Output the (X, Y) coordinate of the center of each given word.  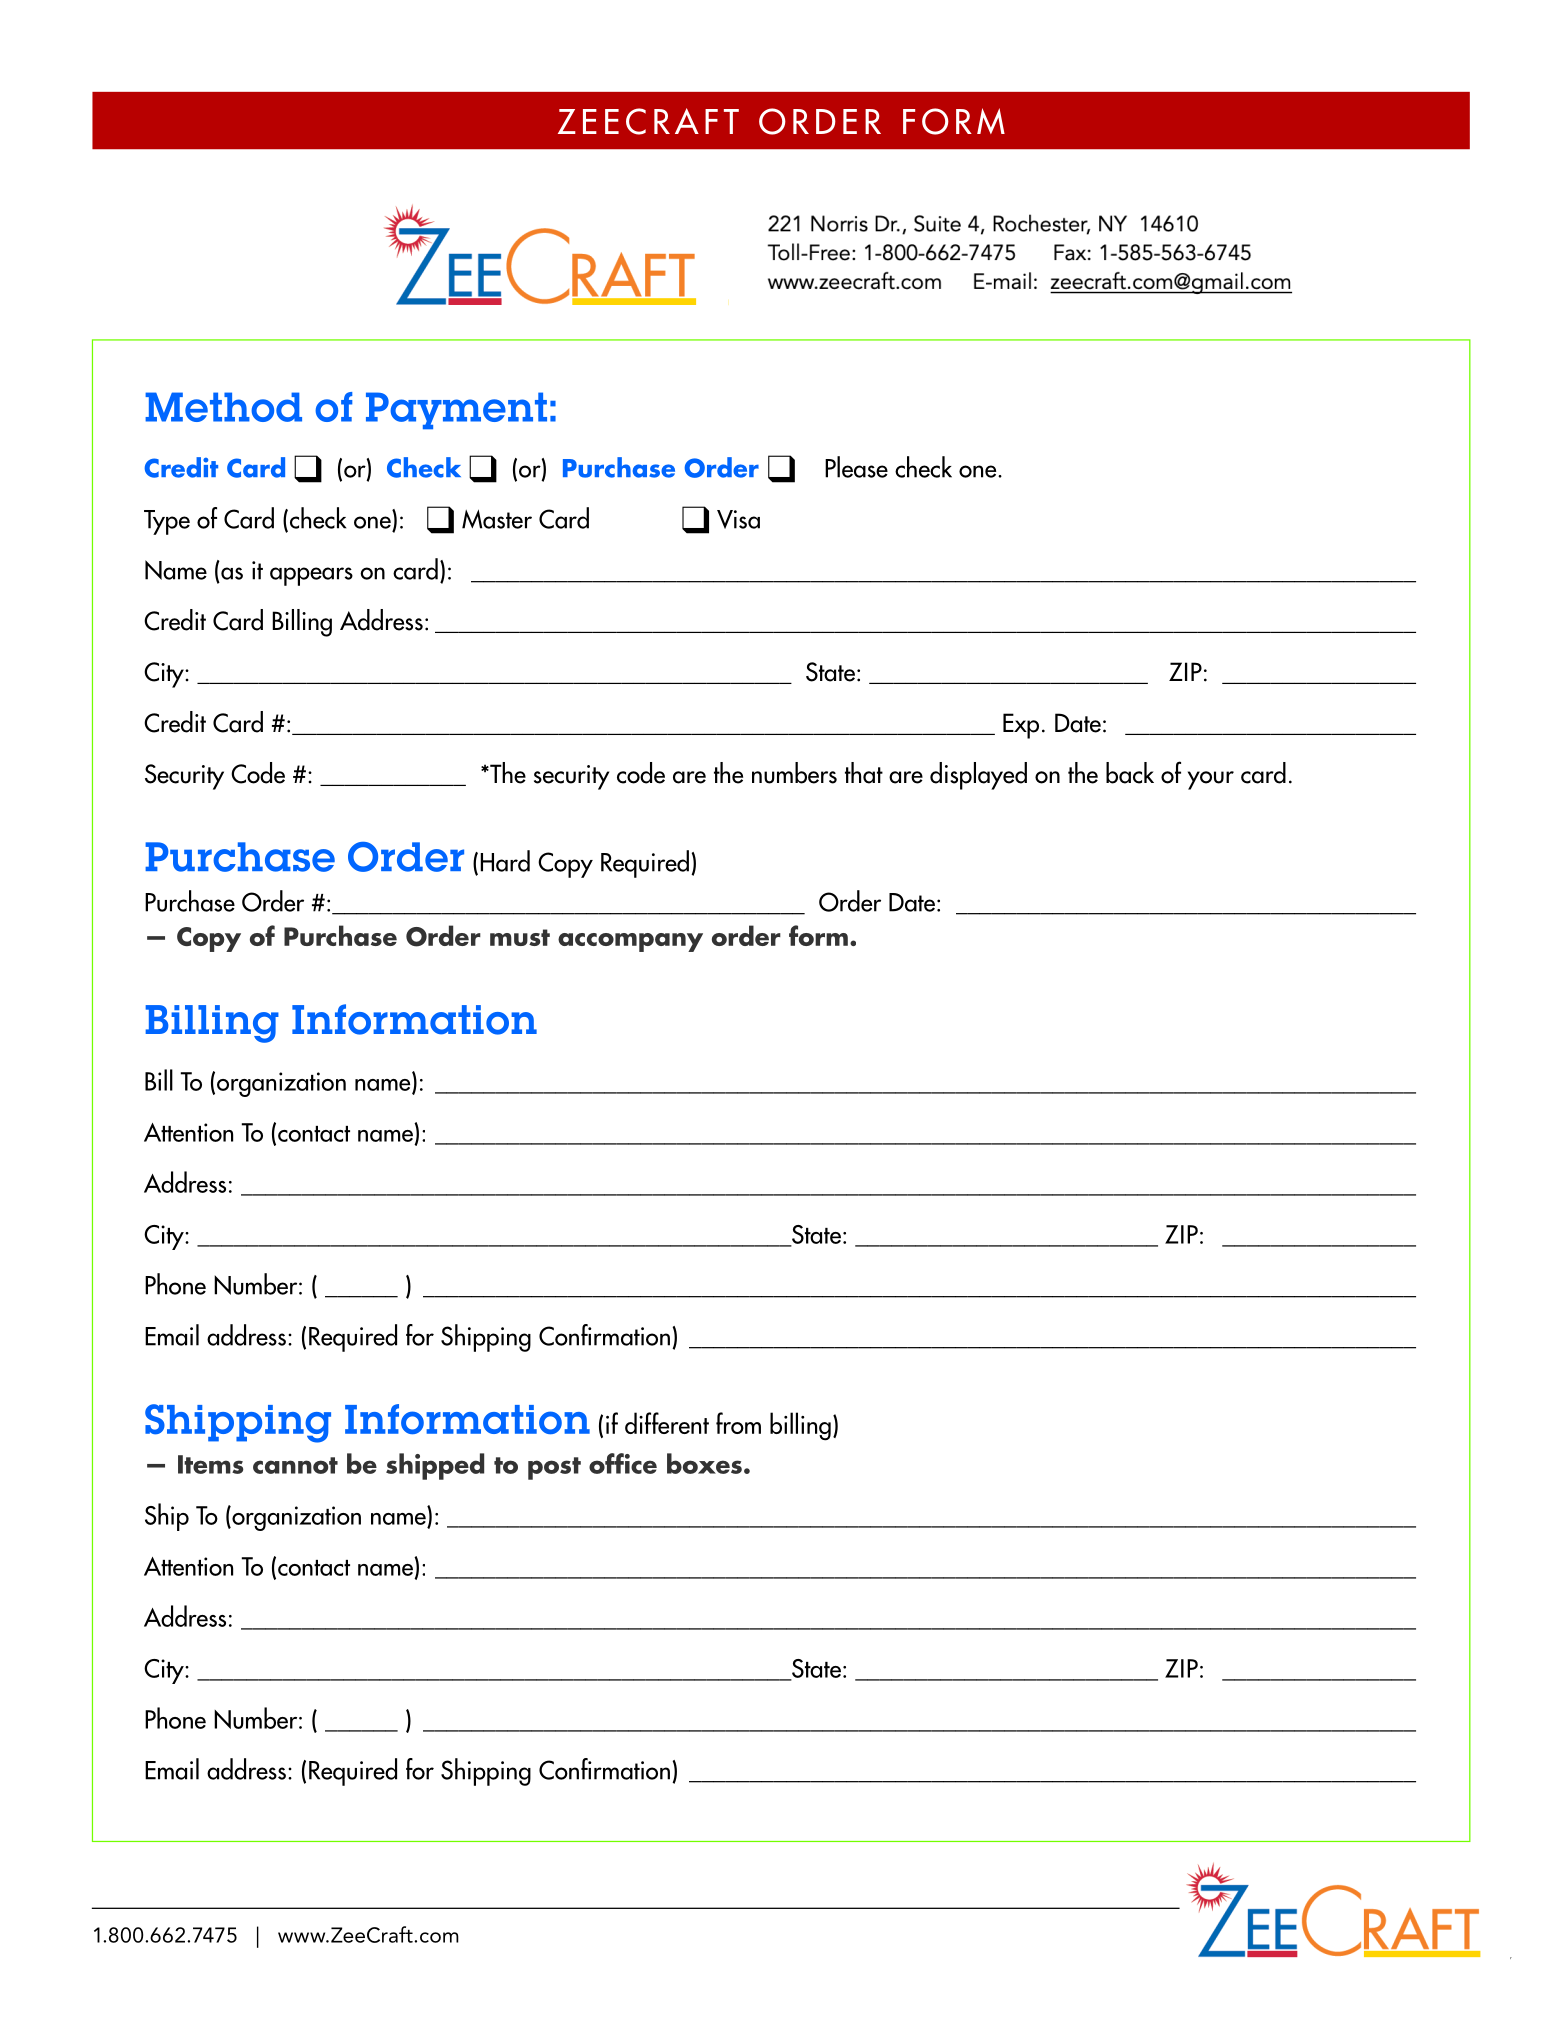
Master (497, 519)
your (1211, 780)
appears (311, 576)
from (738, 1423)
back (1130, 773)
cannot (295, 1465)
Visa (738, 519)
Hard (505, 861)
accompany (630, 942)
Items (210, 1464)
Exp (1021, 726)
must (520, 937)
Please (856, 467)
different (667, 1423)
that (864, 773)
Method (223, 407)
